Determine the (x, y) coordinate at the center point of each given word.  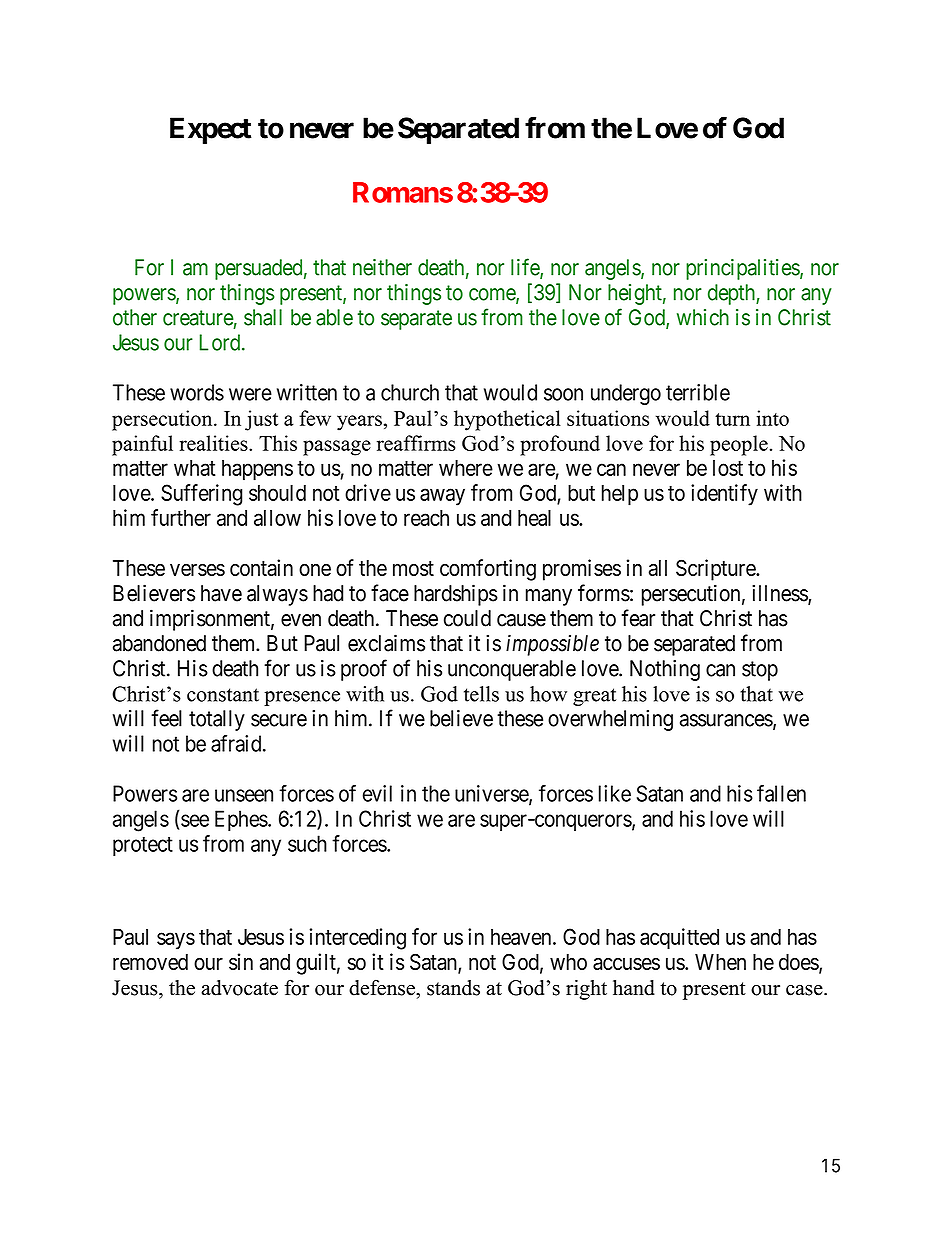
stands (453, 988)
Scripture (716, 570)
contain (261, 567)
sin (241, 961)
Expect (211, 130)
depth (732, 294)
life (526, 268)
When (720, 962)
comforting (488, 570)
